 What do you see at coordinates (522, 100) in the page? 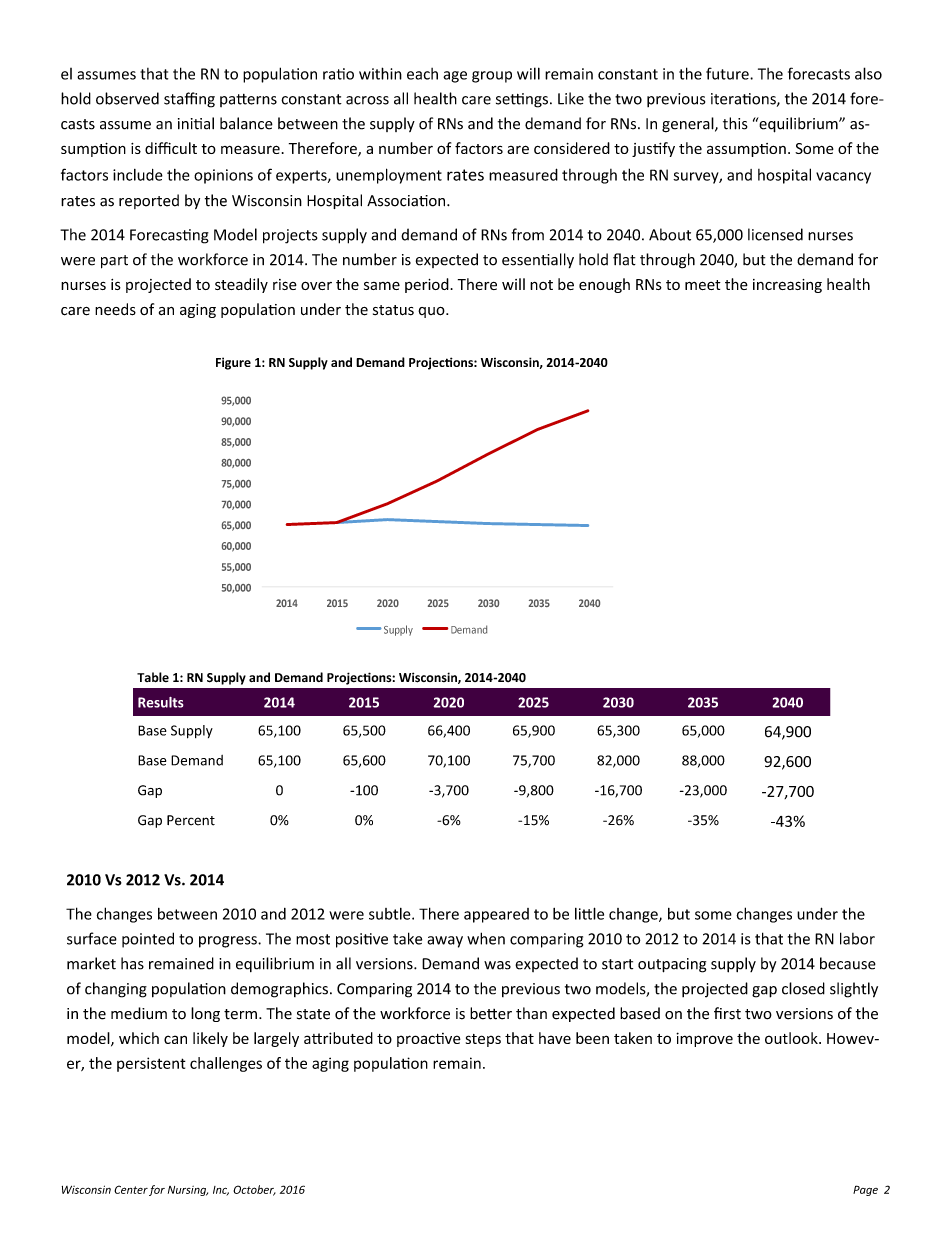
I see `settings` at bounding box center [522, 100].
